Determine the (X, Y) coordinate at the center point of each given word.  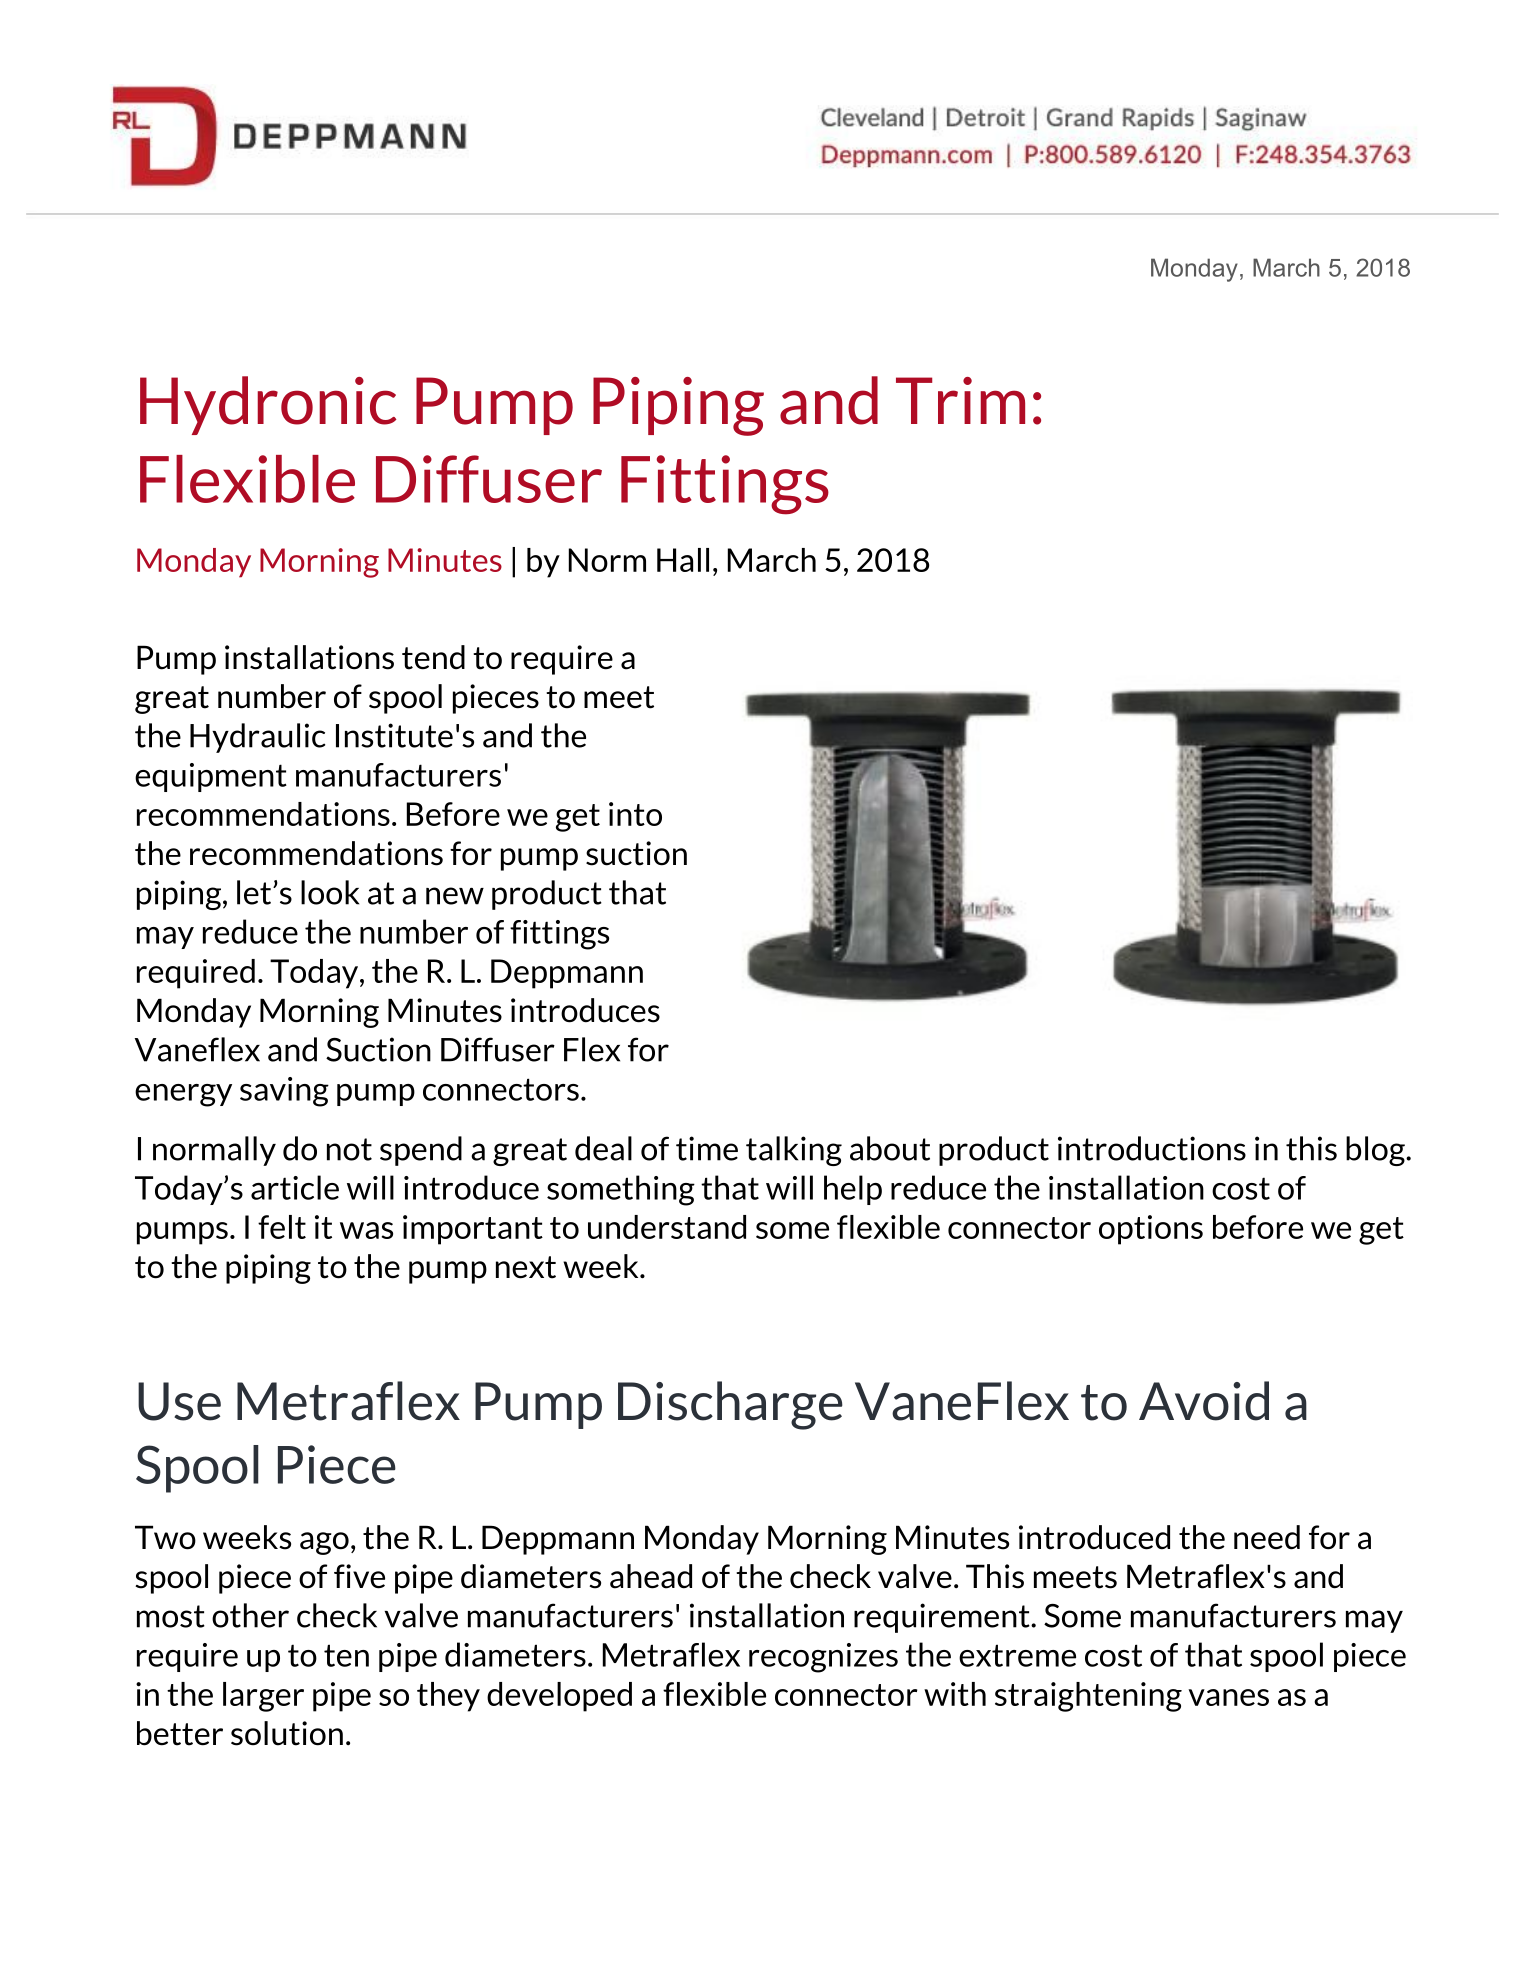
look (330, 892)
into (635, 814)
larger (263, 1697)
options (1151, 1230)
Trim (960, 400)
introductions (1152, 1148)
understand (667, 1227)
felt (282, 1227)
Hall (683, 560)
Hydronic (268, 405)
